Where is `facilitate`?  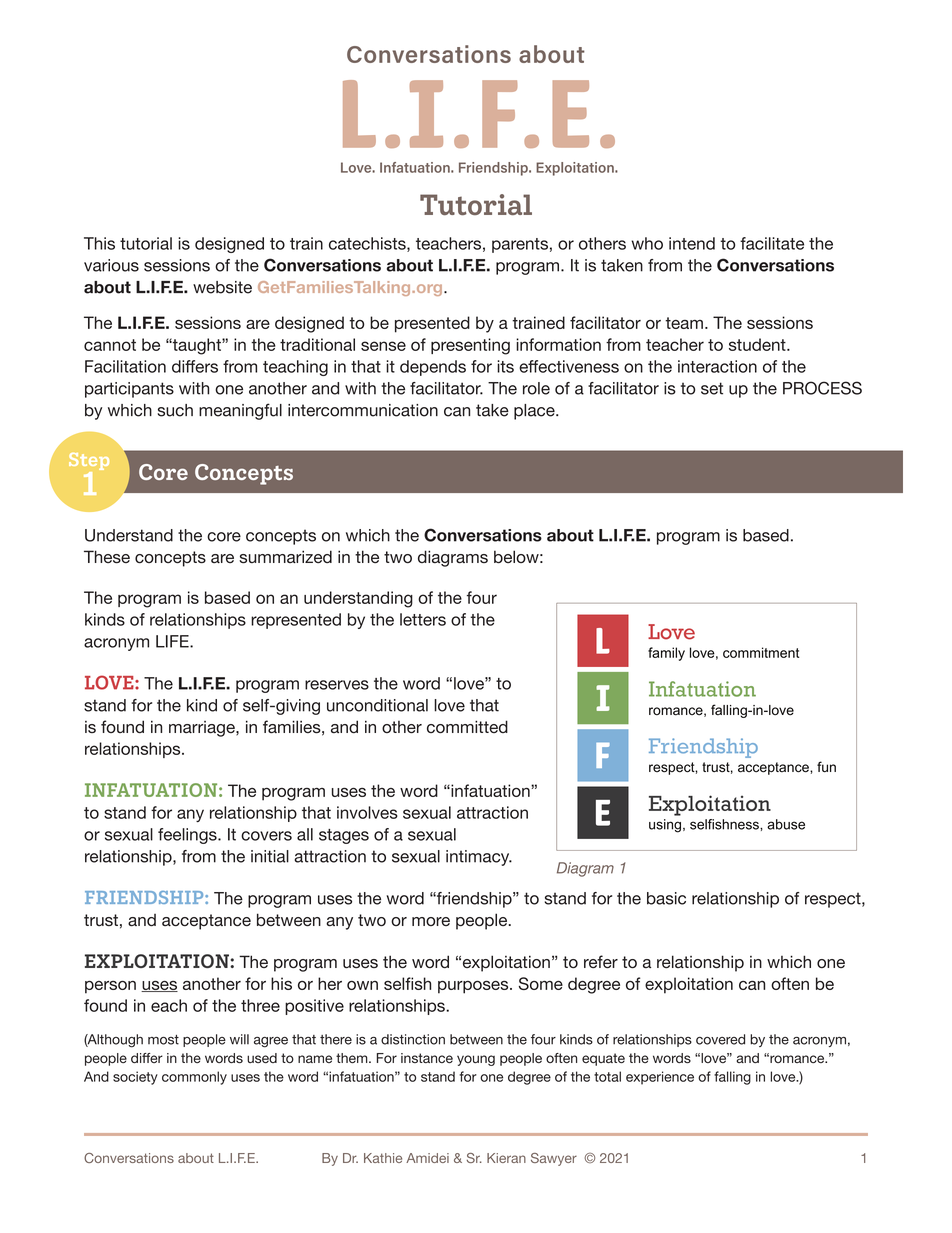
facilitate is located at coordinates (772, 243).
